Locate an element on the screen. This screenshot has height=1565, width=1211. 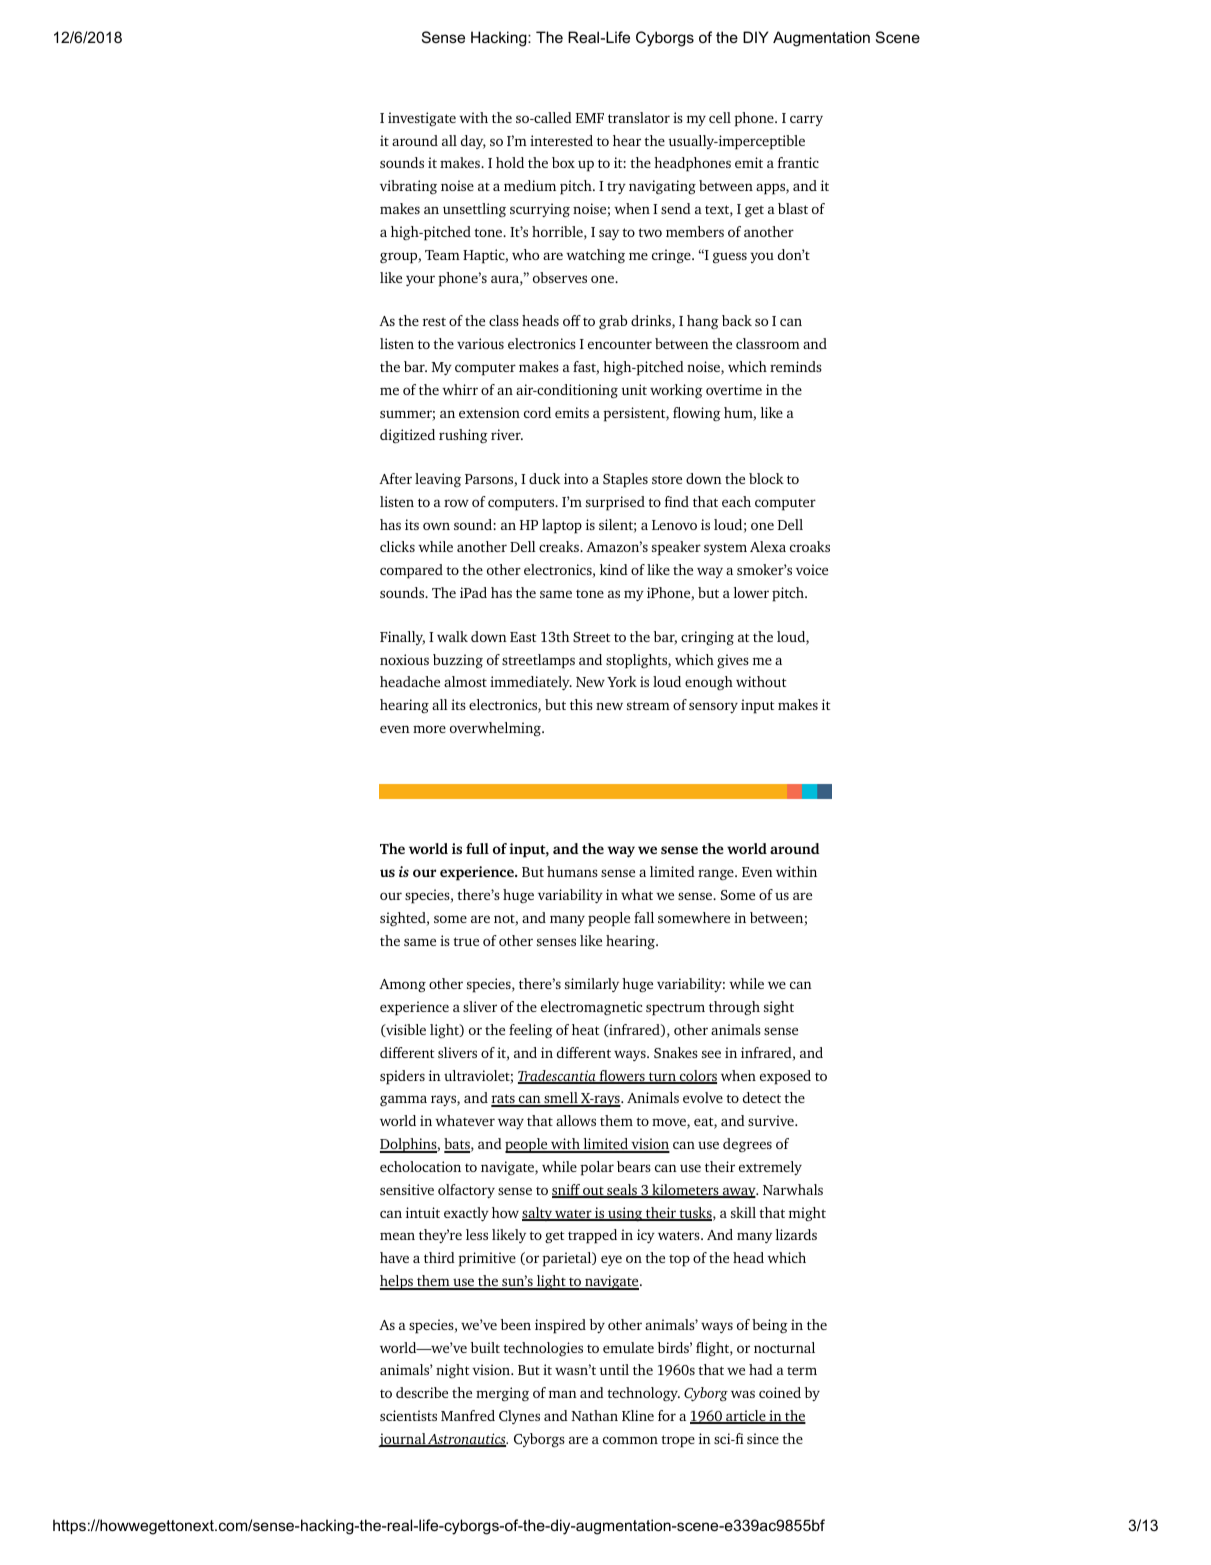
lower is located at coordinates (751, 592).
